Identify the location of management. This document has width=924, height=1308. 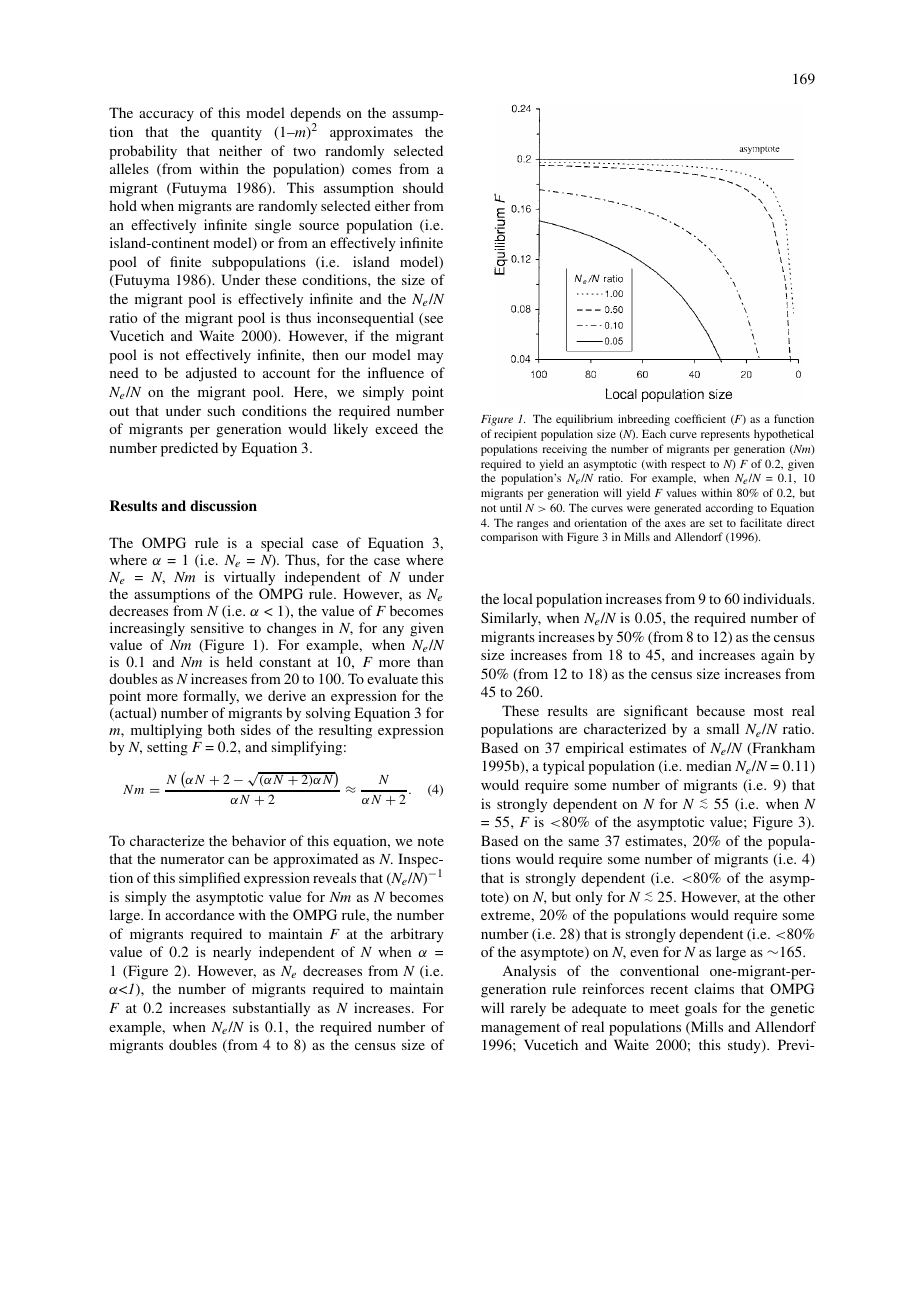
(520, 1029).
